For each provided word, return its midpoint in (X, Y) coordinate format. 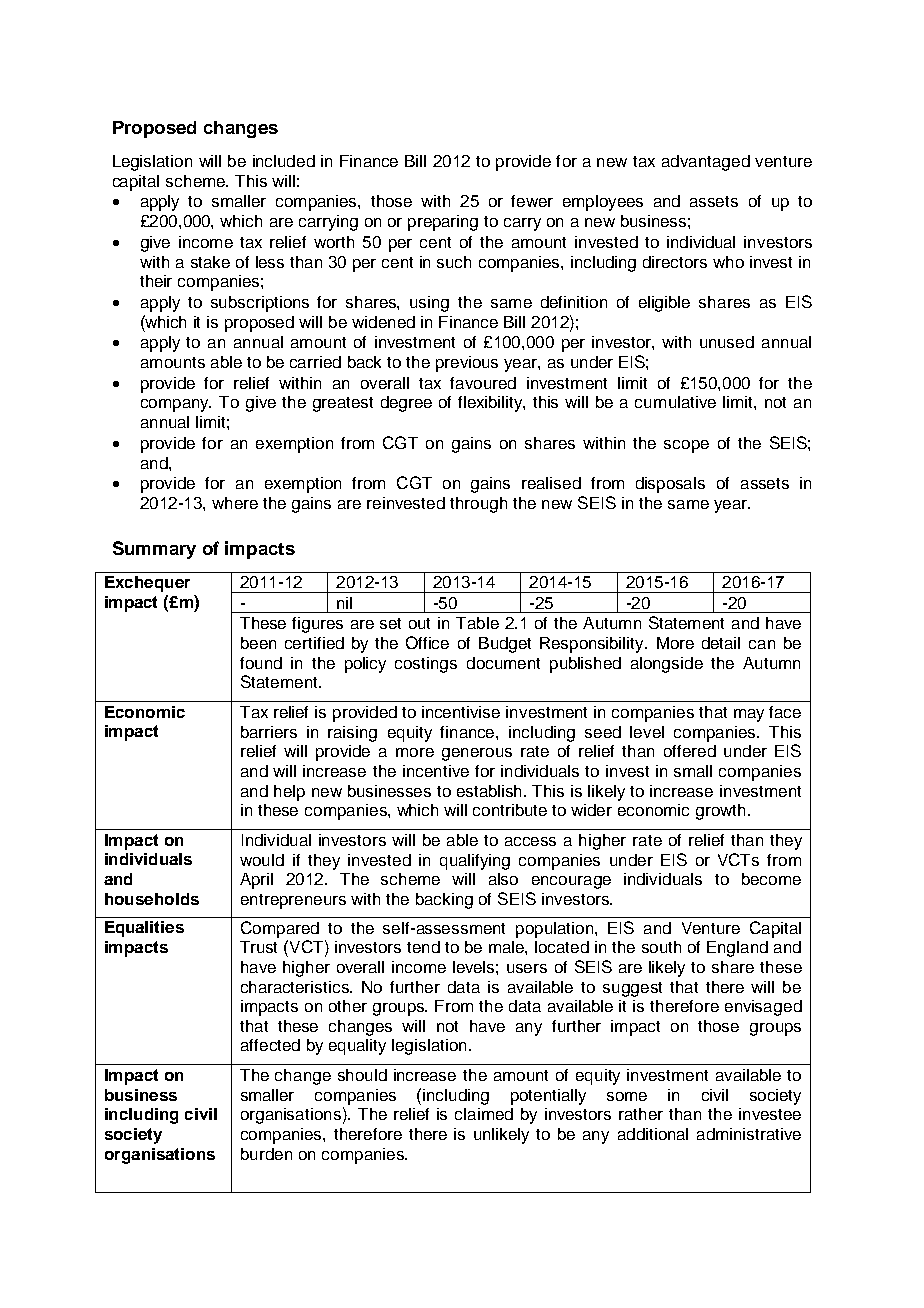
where (235, 503)
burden (266, 1154)
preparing (443, 223)
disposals (670, 485)
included (284, 161)
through (478, 505)
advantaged (706, 163)
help (289, 793)
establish (491, 791)
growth (720, 812)
